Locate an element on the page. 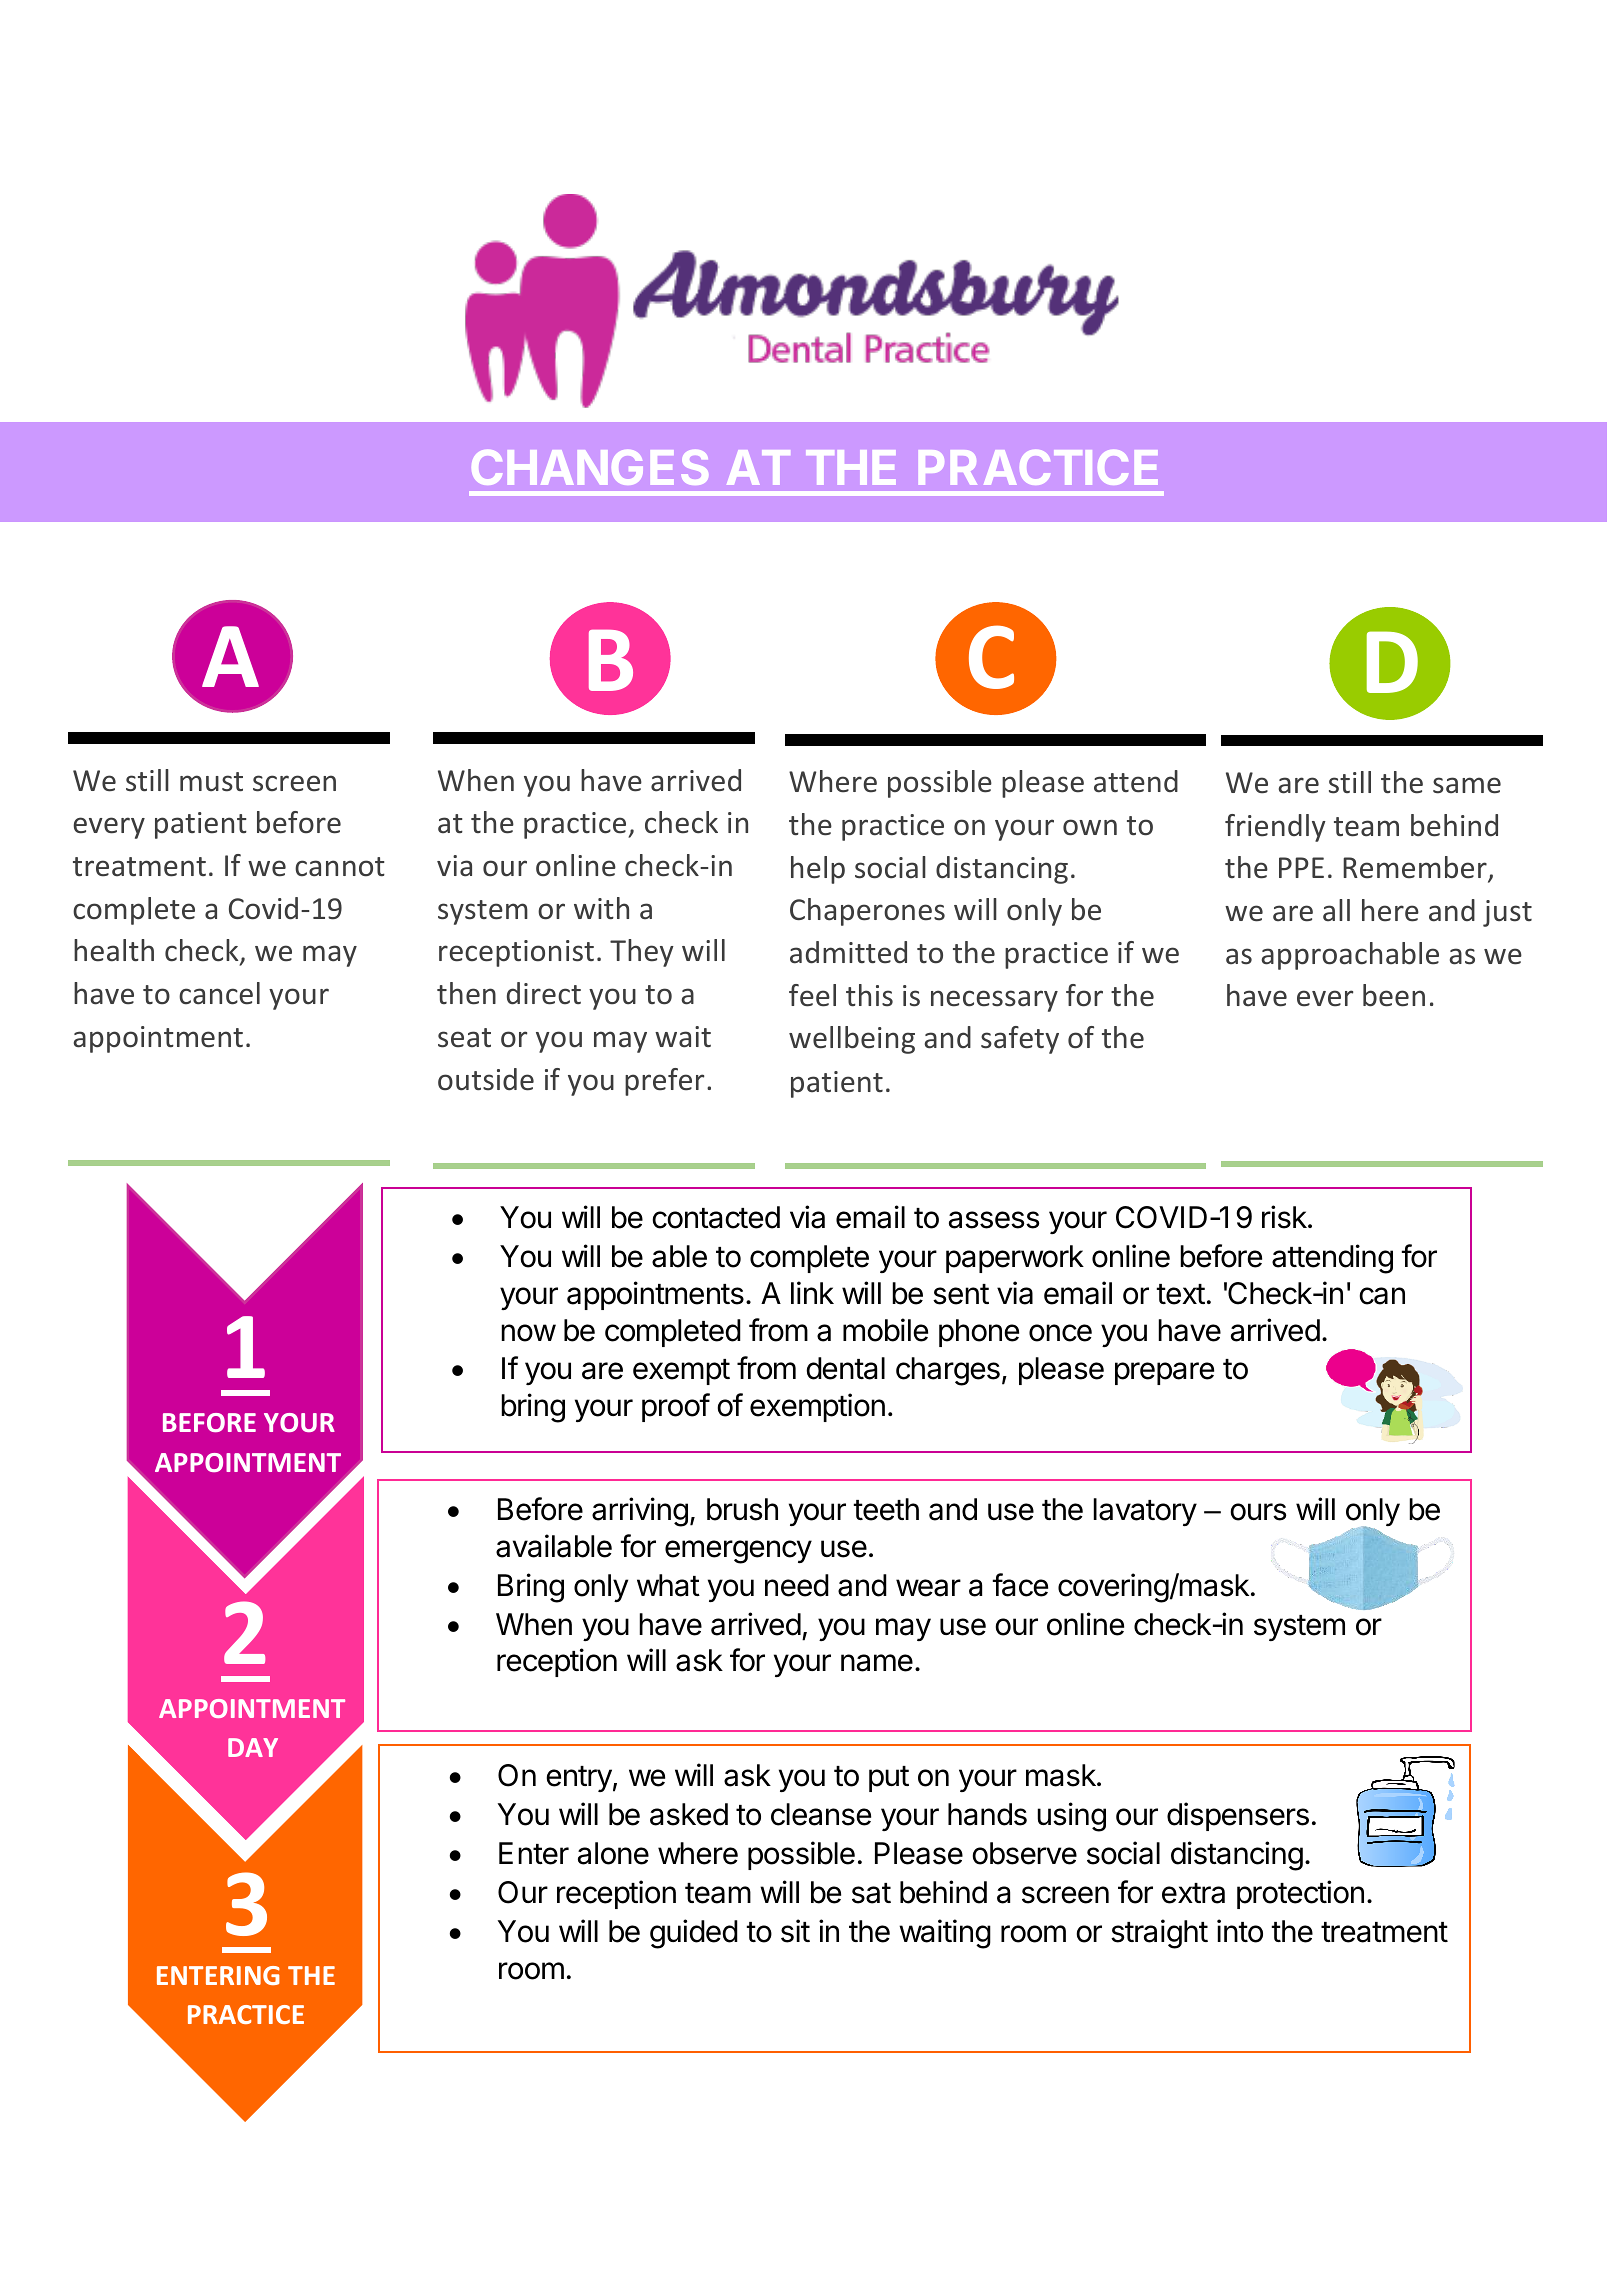 The width and height of the page is (1608, 2274). dental is located at coordinates (845, 1368).
